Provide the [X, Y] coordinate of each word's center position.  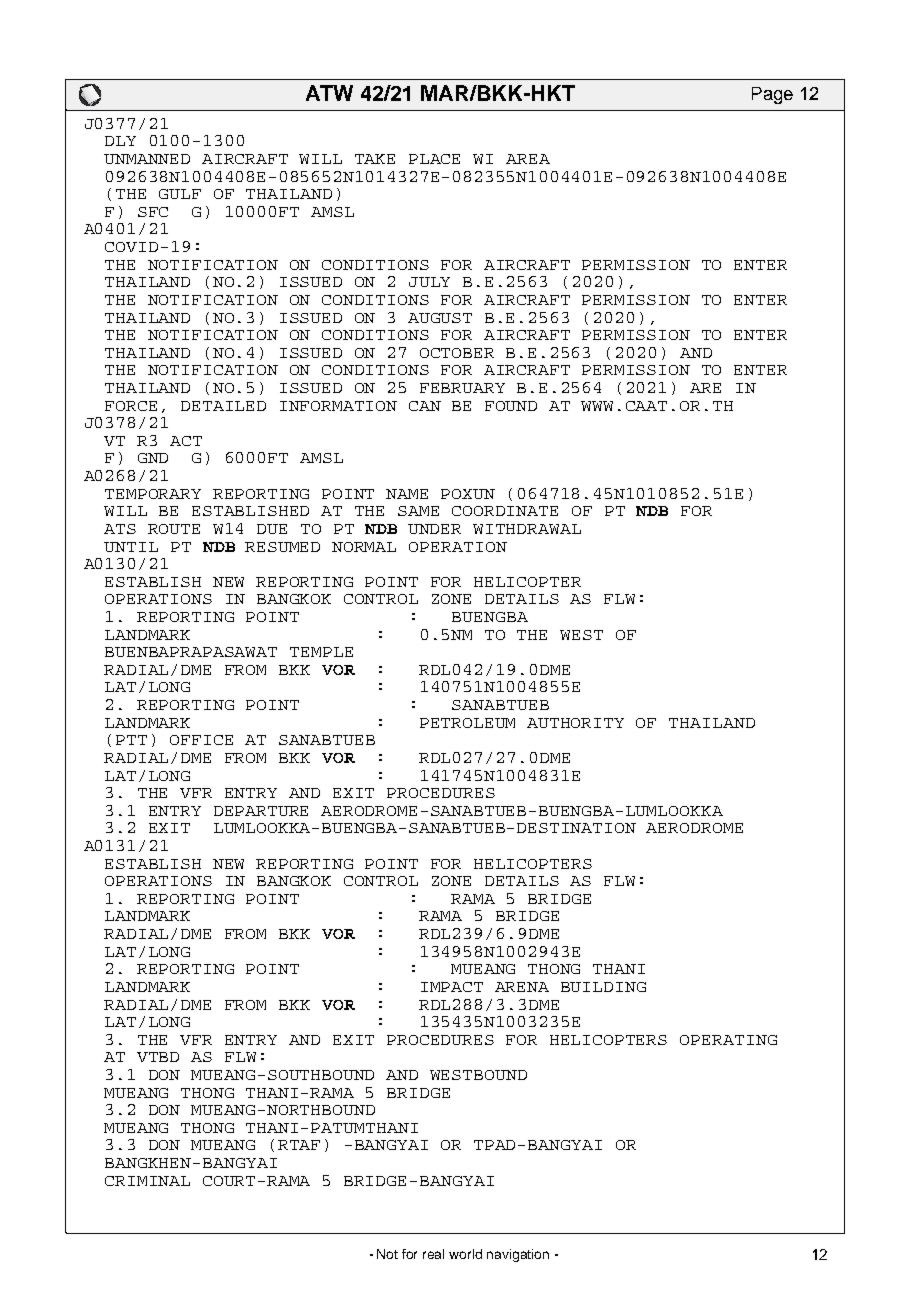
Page [772, 95]
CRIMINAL [147, 1181]
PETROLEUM [467, 723]
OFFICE [201, 740]
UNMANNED [147, 159]
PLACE [434, 159]
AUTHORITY [575, 723]
